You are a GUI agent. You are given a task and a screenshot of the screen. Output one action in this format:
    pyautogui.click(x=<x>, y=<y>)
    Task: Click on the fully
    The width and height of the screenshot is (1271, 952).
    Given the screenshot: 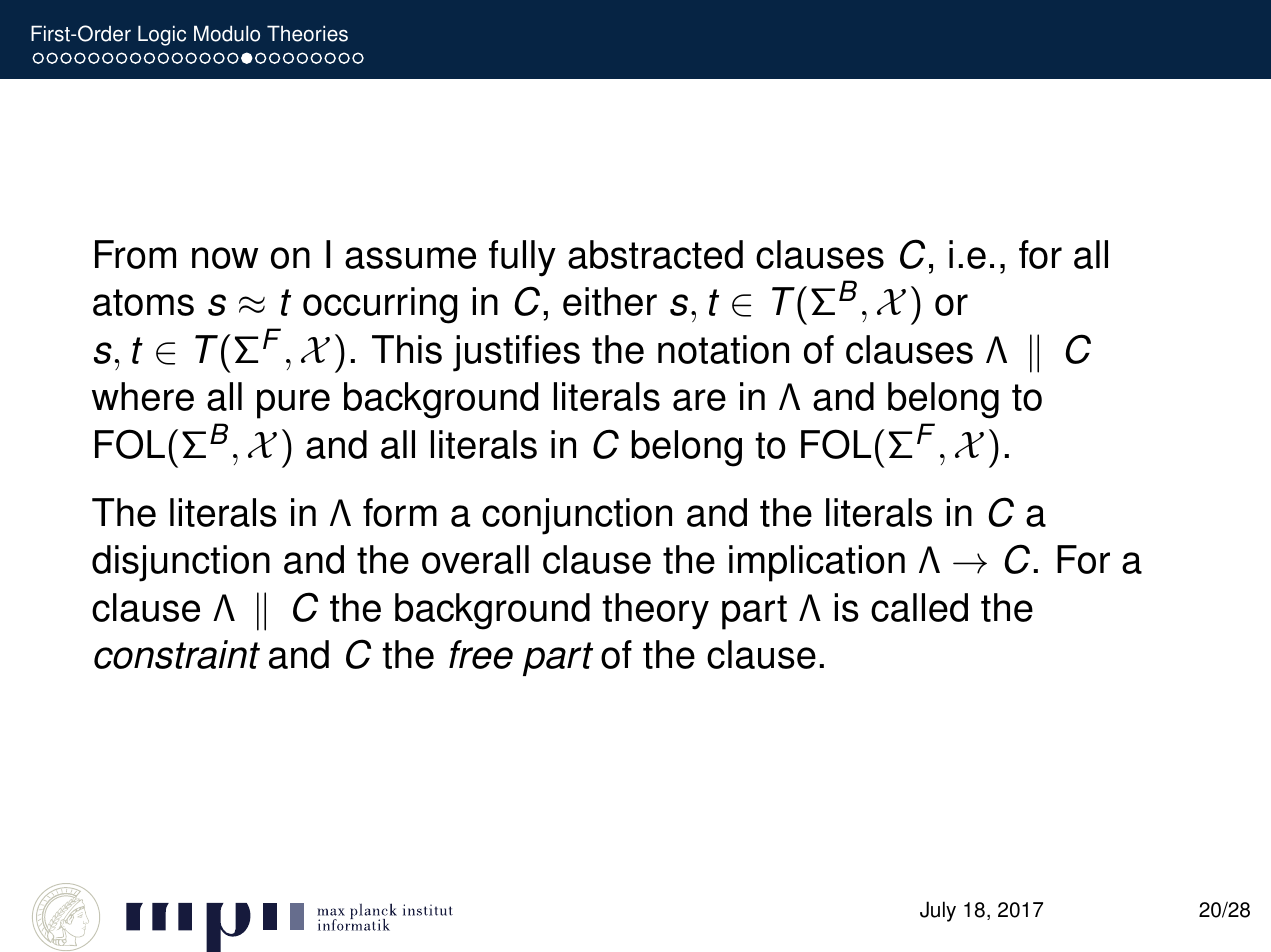 What is the action you would take?
    pyautogui.click(x=522, y=258)
